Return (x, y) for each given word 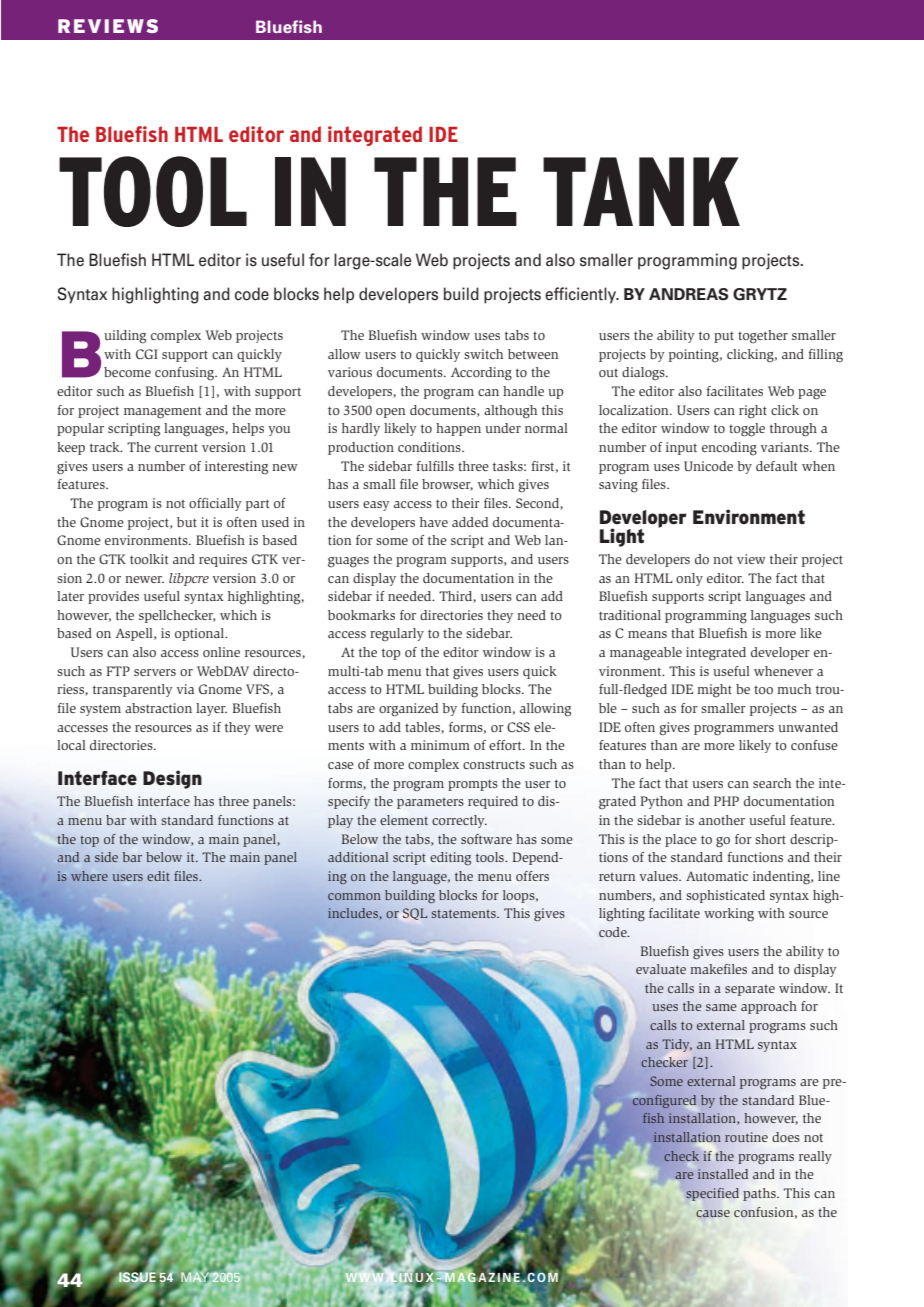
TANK (641, 191)
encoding (729, 449)
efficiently (581, 295)
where (89, 876)
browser (447, 485)
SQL (415, 914)
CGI (147, 354)
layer (211, 709)
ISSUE (137, 1277)
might (714, 691)
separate (750, 990)
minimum (440, 745)
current (176, 447)
